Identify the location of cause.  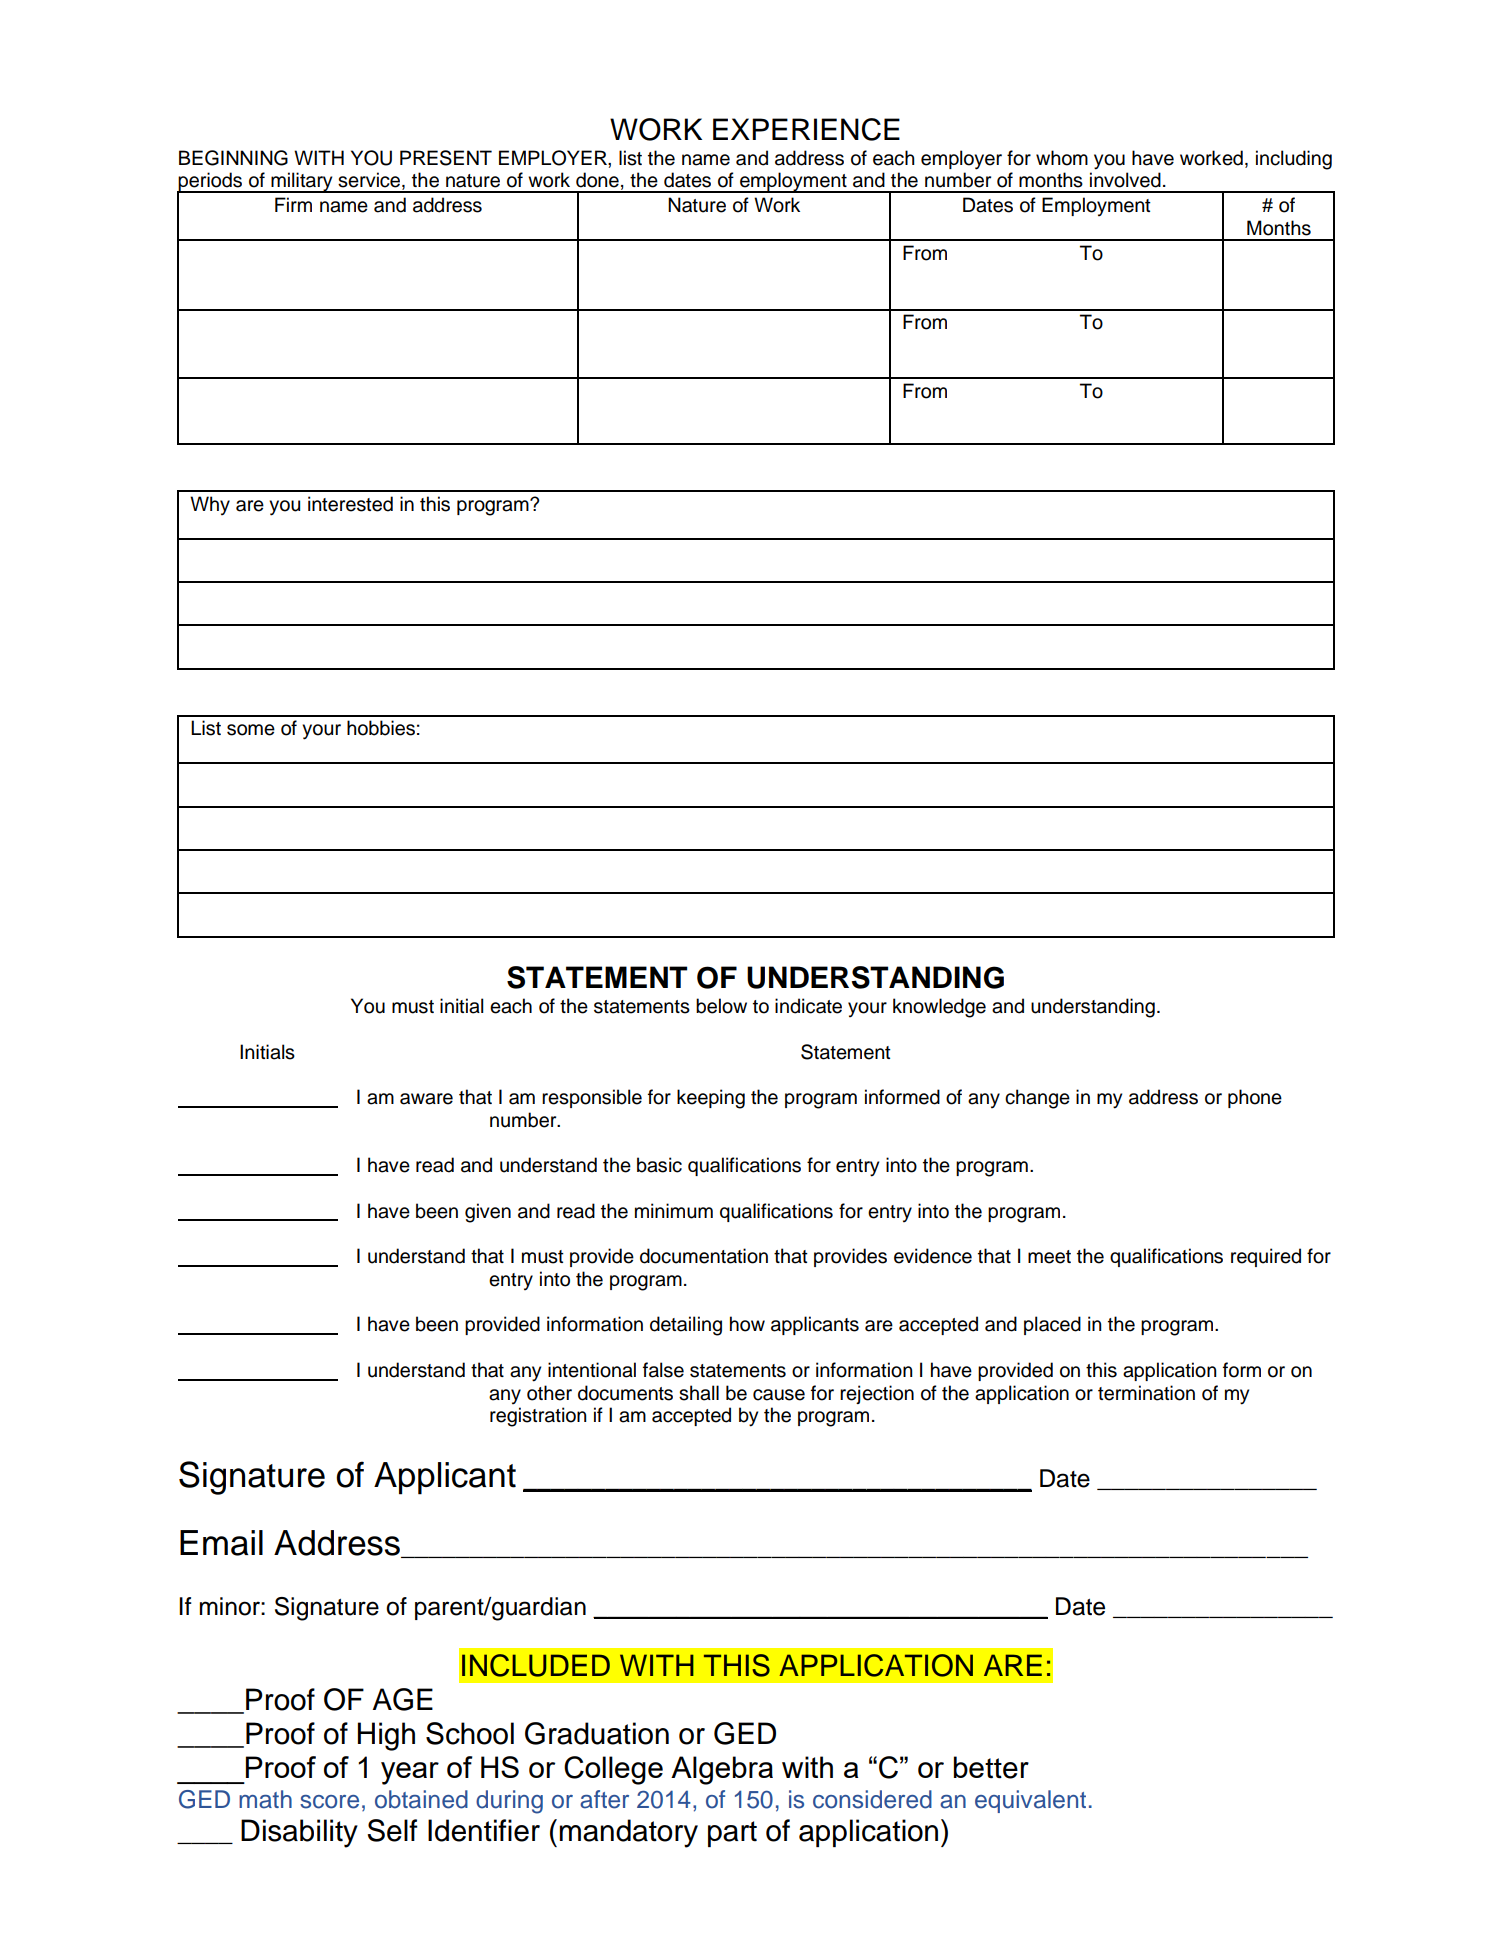
(779, 1395).
